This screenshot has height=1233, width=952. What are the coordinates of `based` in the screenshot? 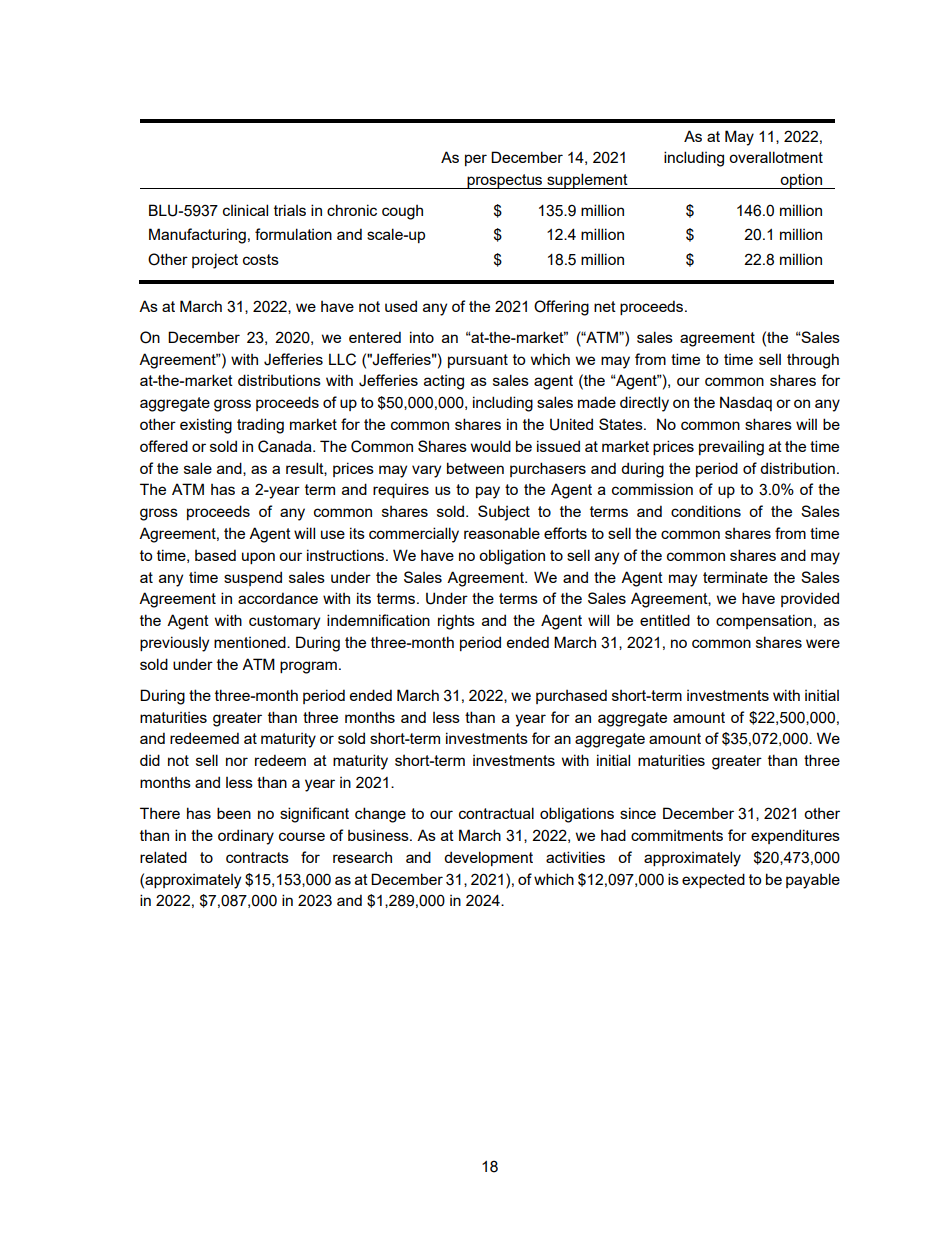 It's located at (215, 555).
